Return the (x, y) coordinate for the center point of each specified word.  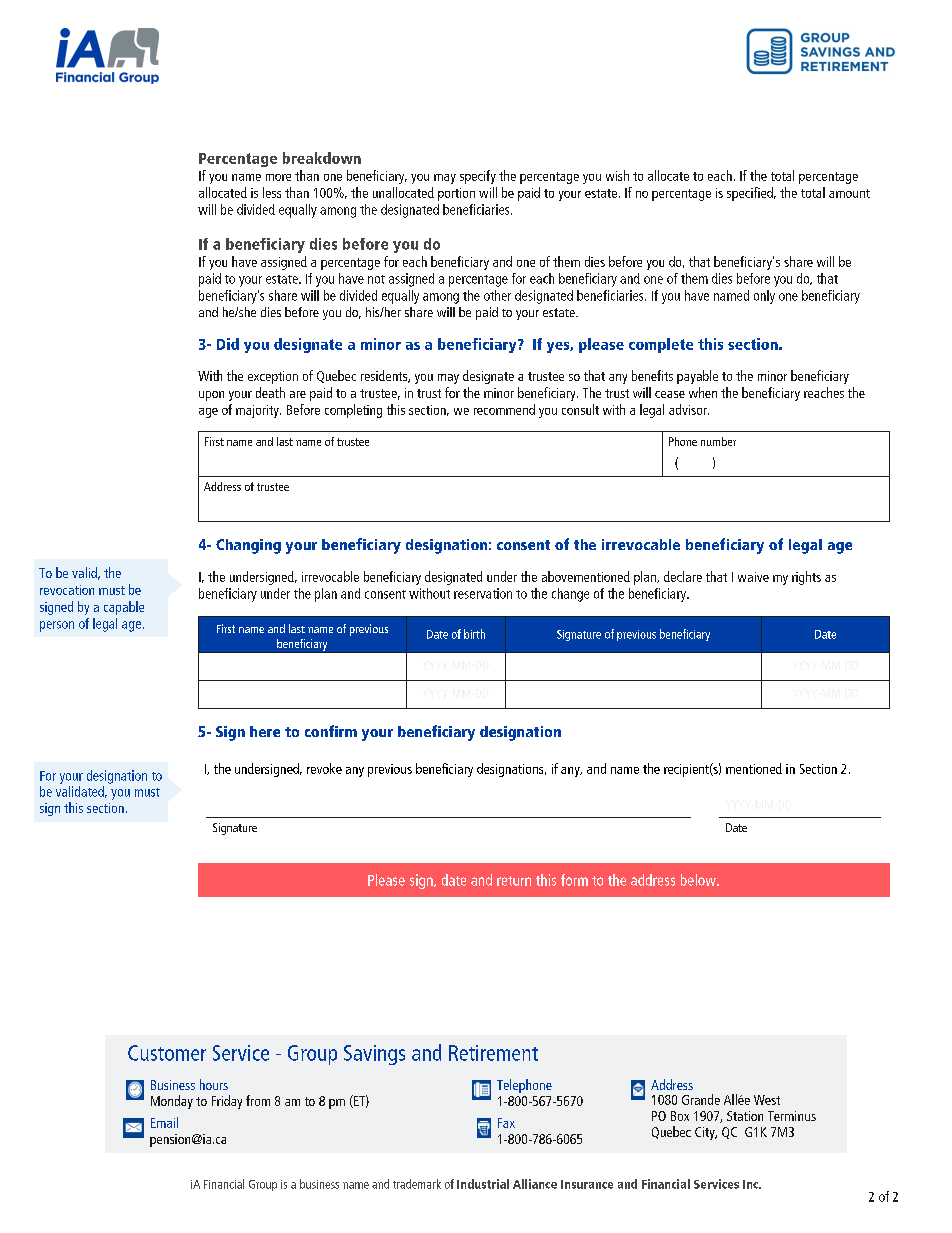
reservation (483, 593)
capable (124, 608)
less (272, 192)
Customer (167, 1053)
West (767, 1100)
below (699, 880)
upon (211, 396)
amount (849, 193)
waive (753, 577)
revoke (324, 768)
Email (164, 1122)
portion (456, 194)
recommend (504, 409)
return (514, 881)
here (265, 731)
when (703, 392)
